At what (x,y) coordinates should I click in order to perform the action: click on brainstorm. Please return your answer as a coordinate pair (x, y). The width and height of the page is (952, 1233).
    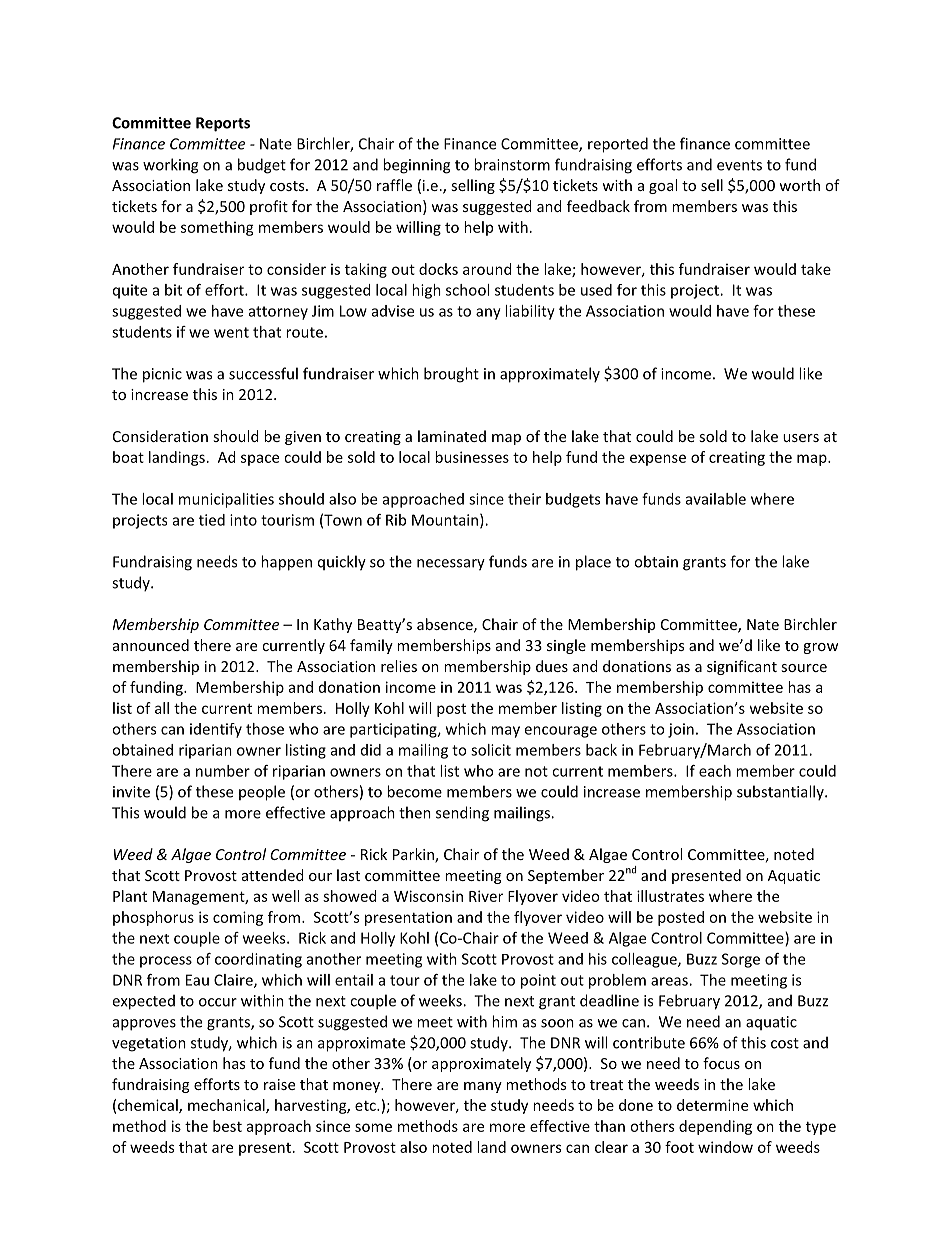
    Looking at the image, I should click on (512, 164).
